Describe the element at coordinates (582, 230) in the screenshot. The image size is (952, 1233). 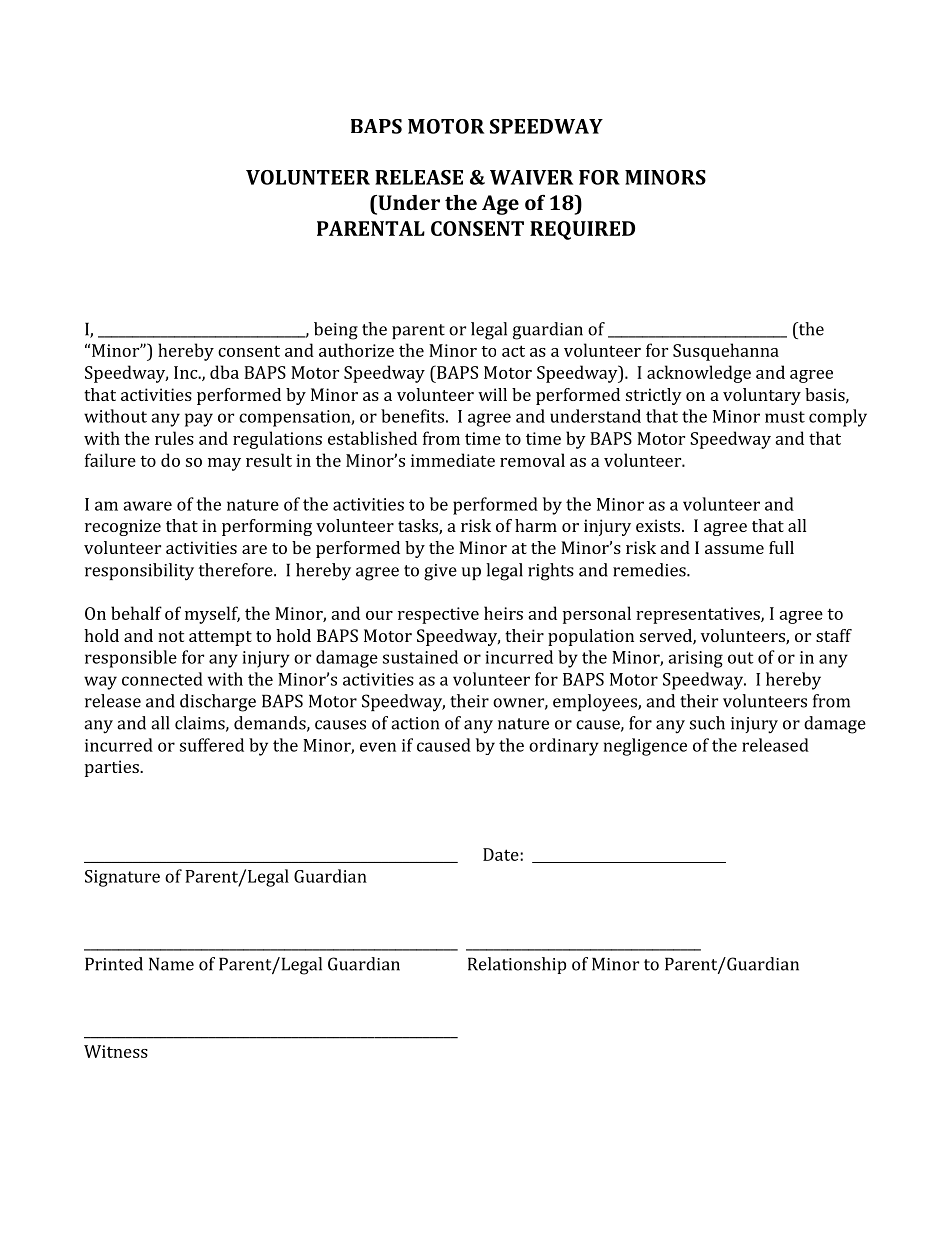
I see `REQUIRED` at that location.
